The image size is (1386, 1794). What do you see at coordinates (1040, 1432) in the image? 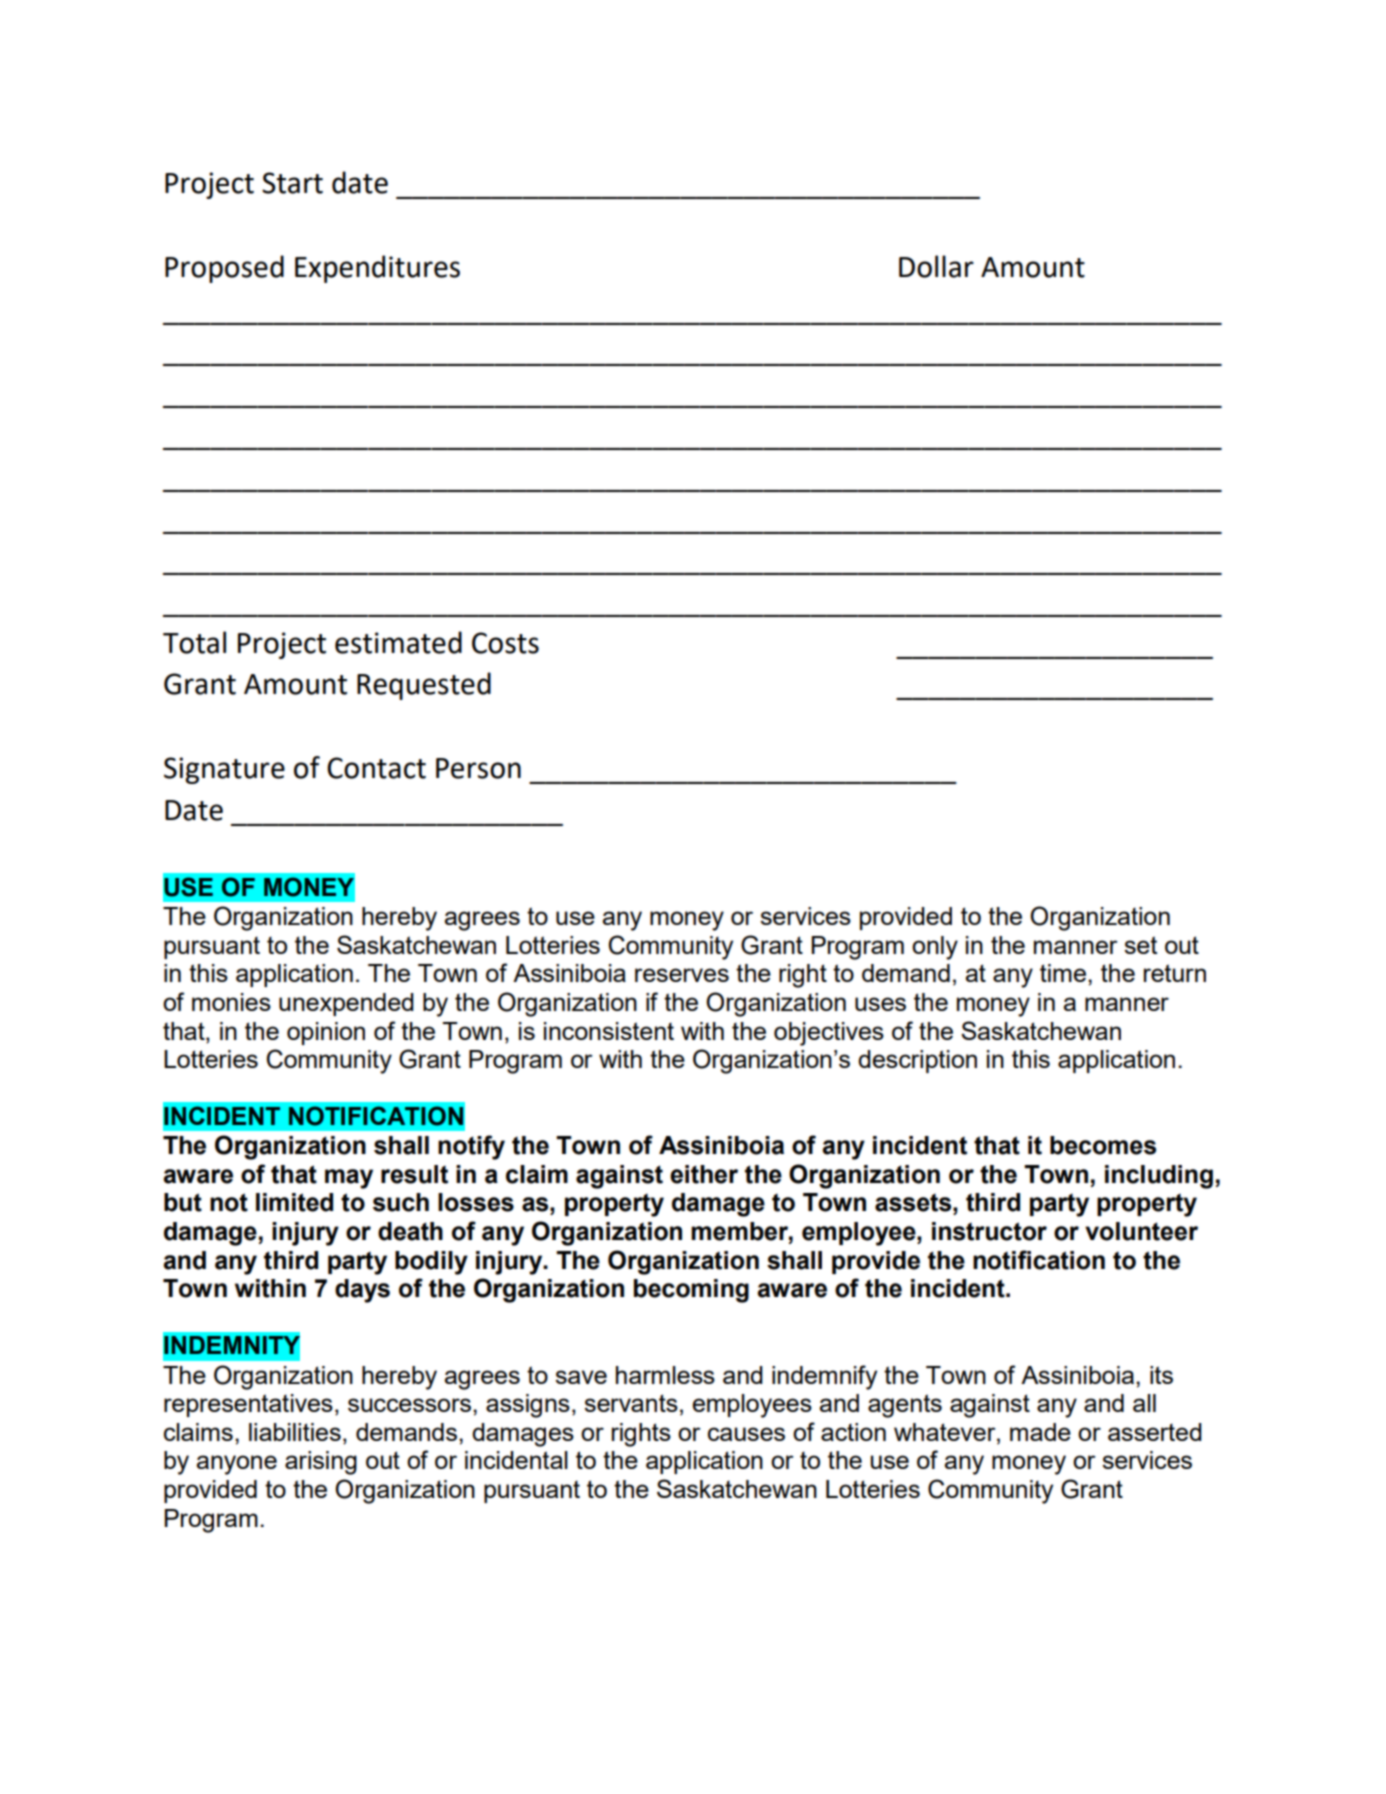
I see `made` at bounding box center [1040, 1432].
